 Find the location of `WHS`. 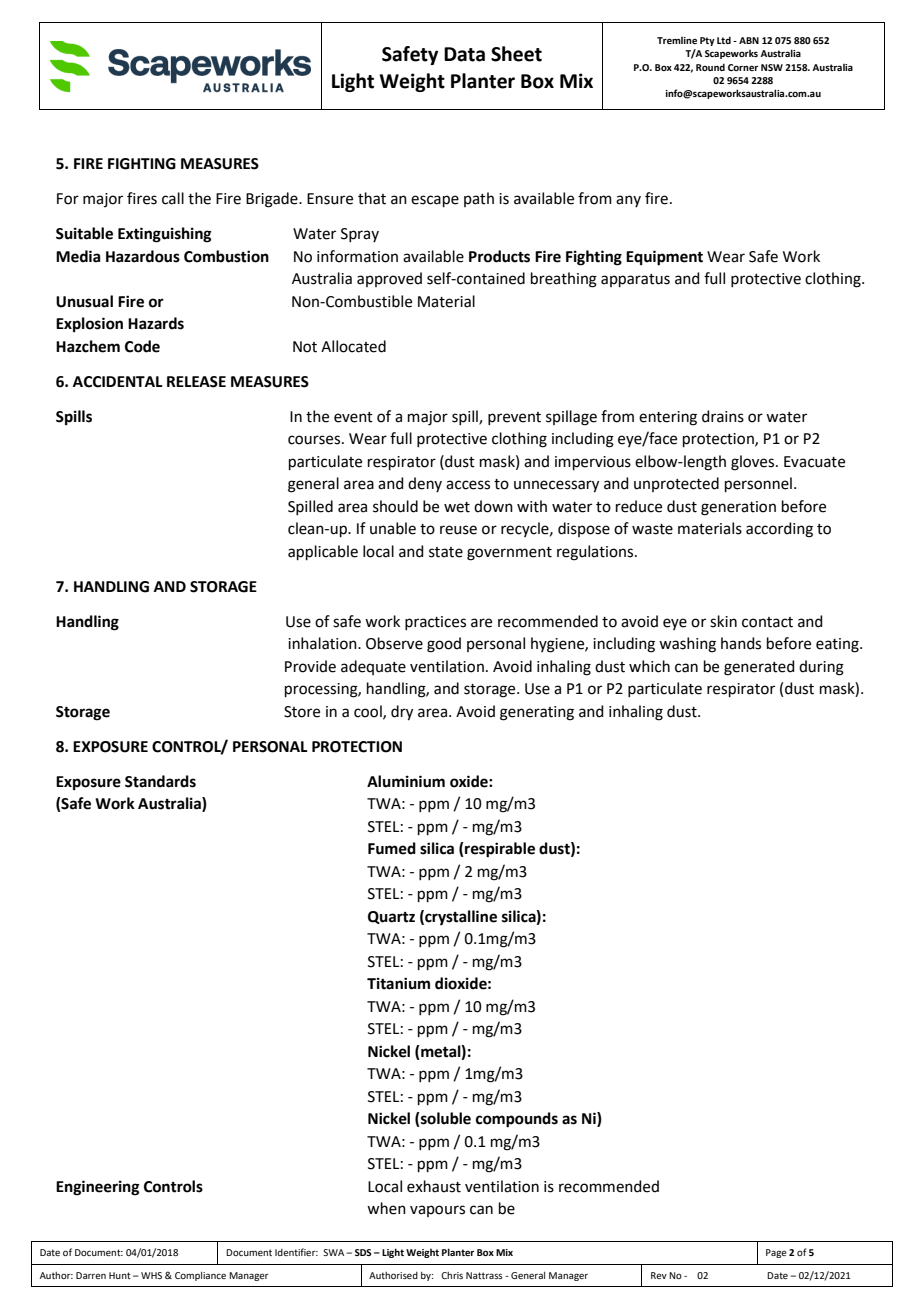

WHS is located at coordinates (151, 1275).
